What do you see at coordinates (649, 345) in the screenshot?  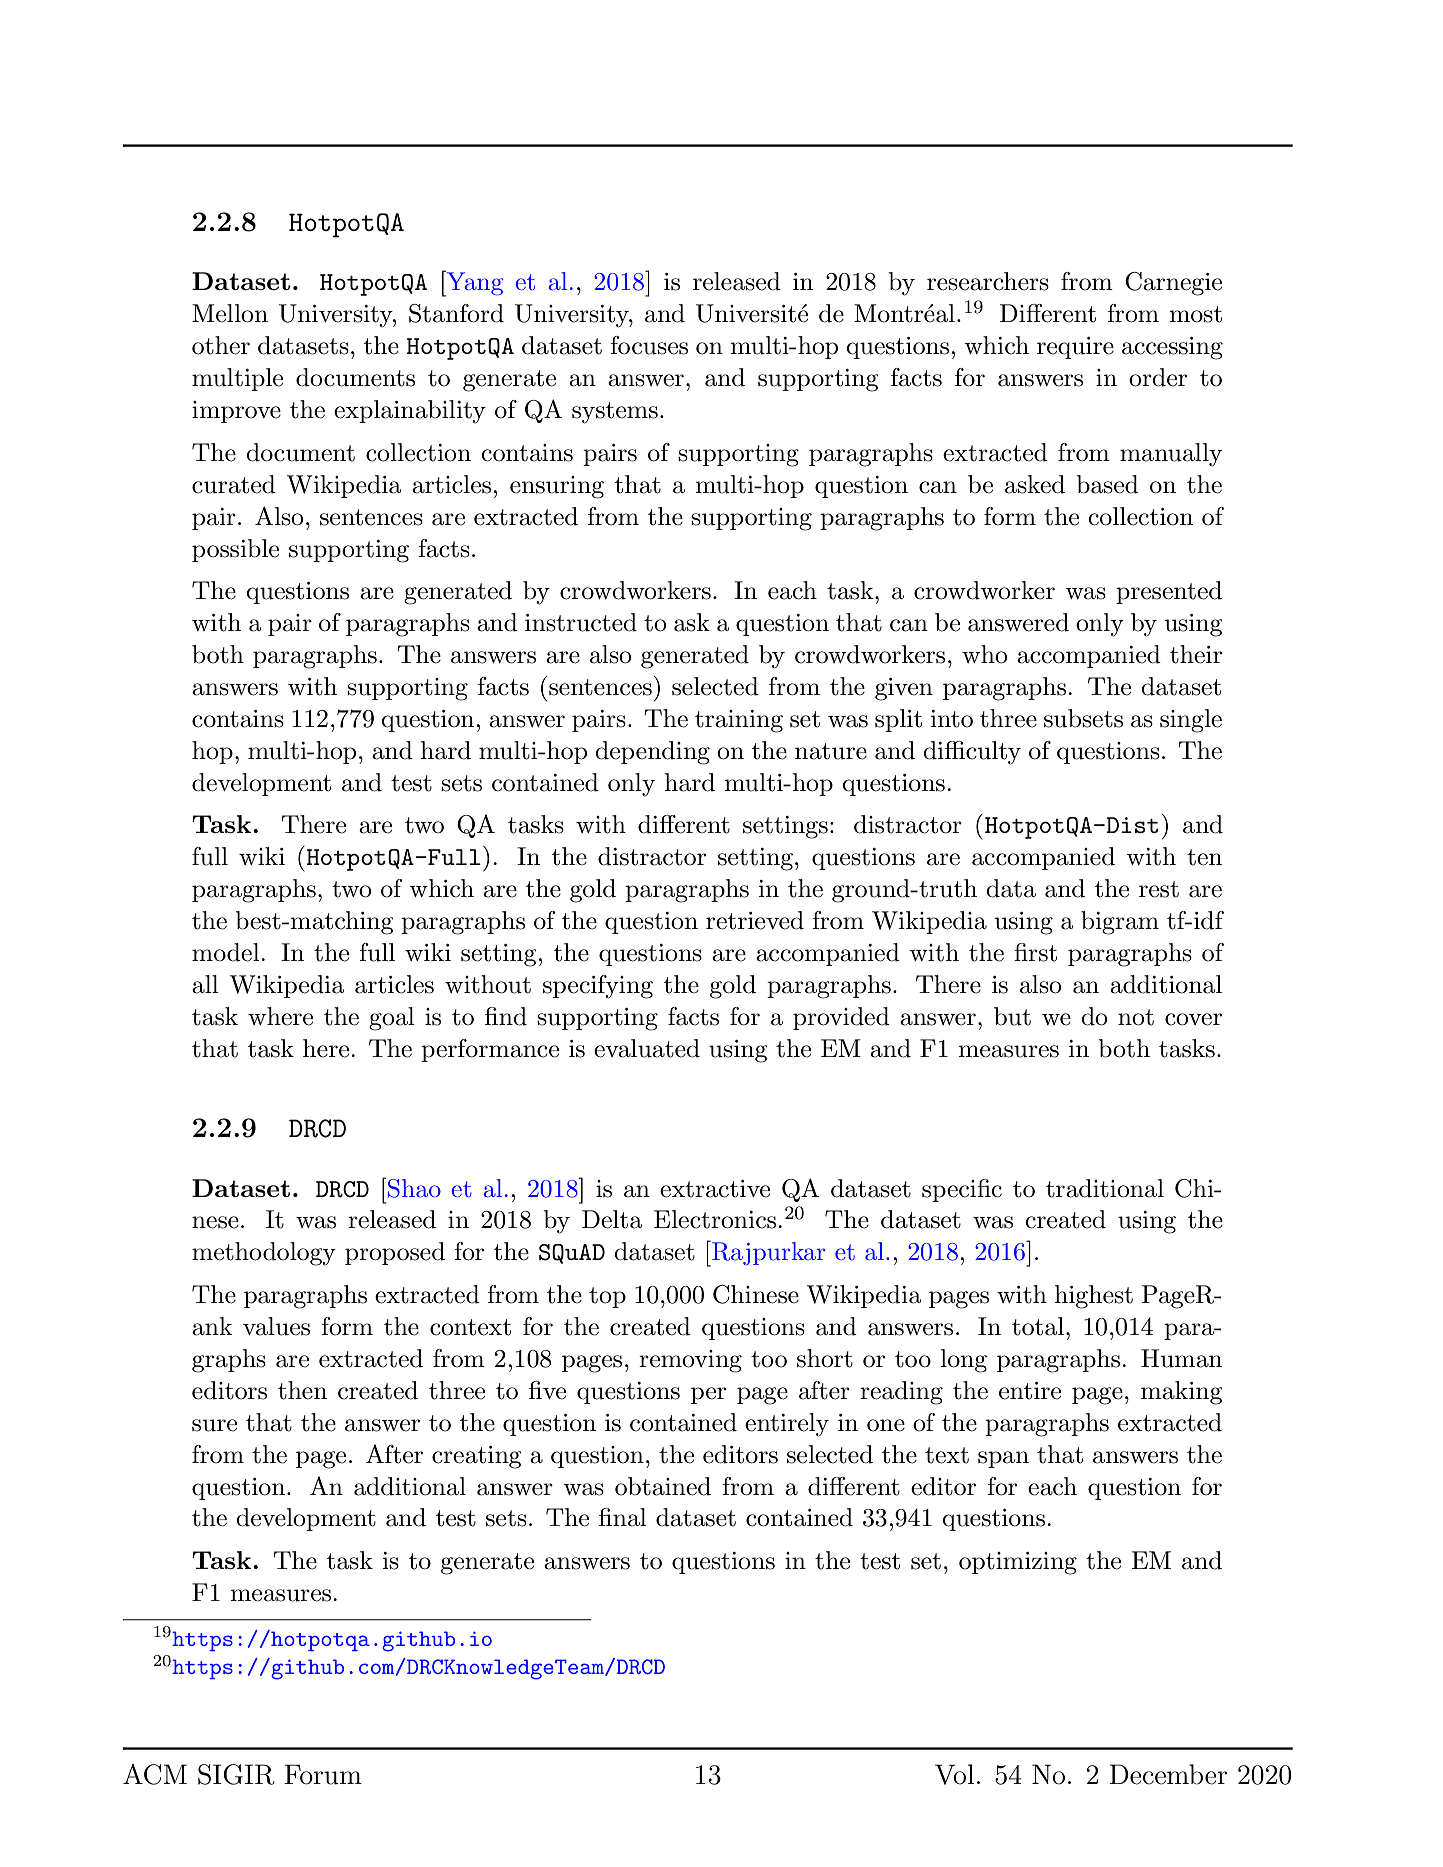 I see `focuses` at bounding box center [649, 345].
